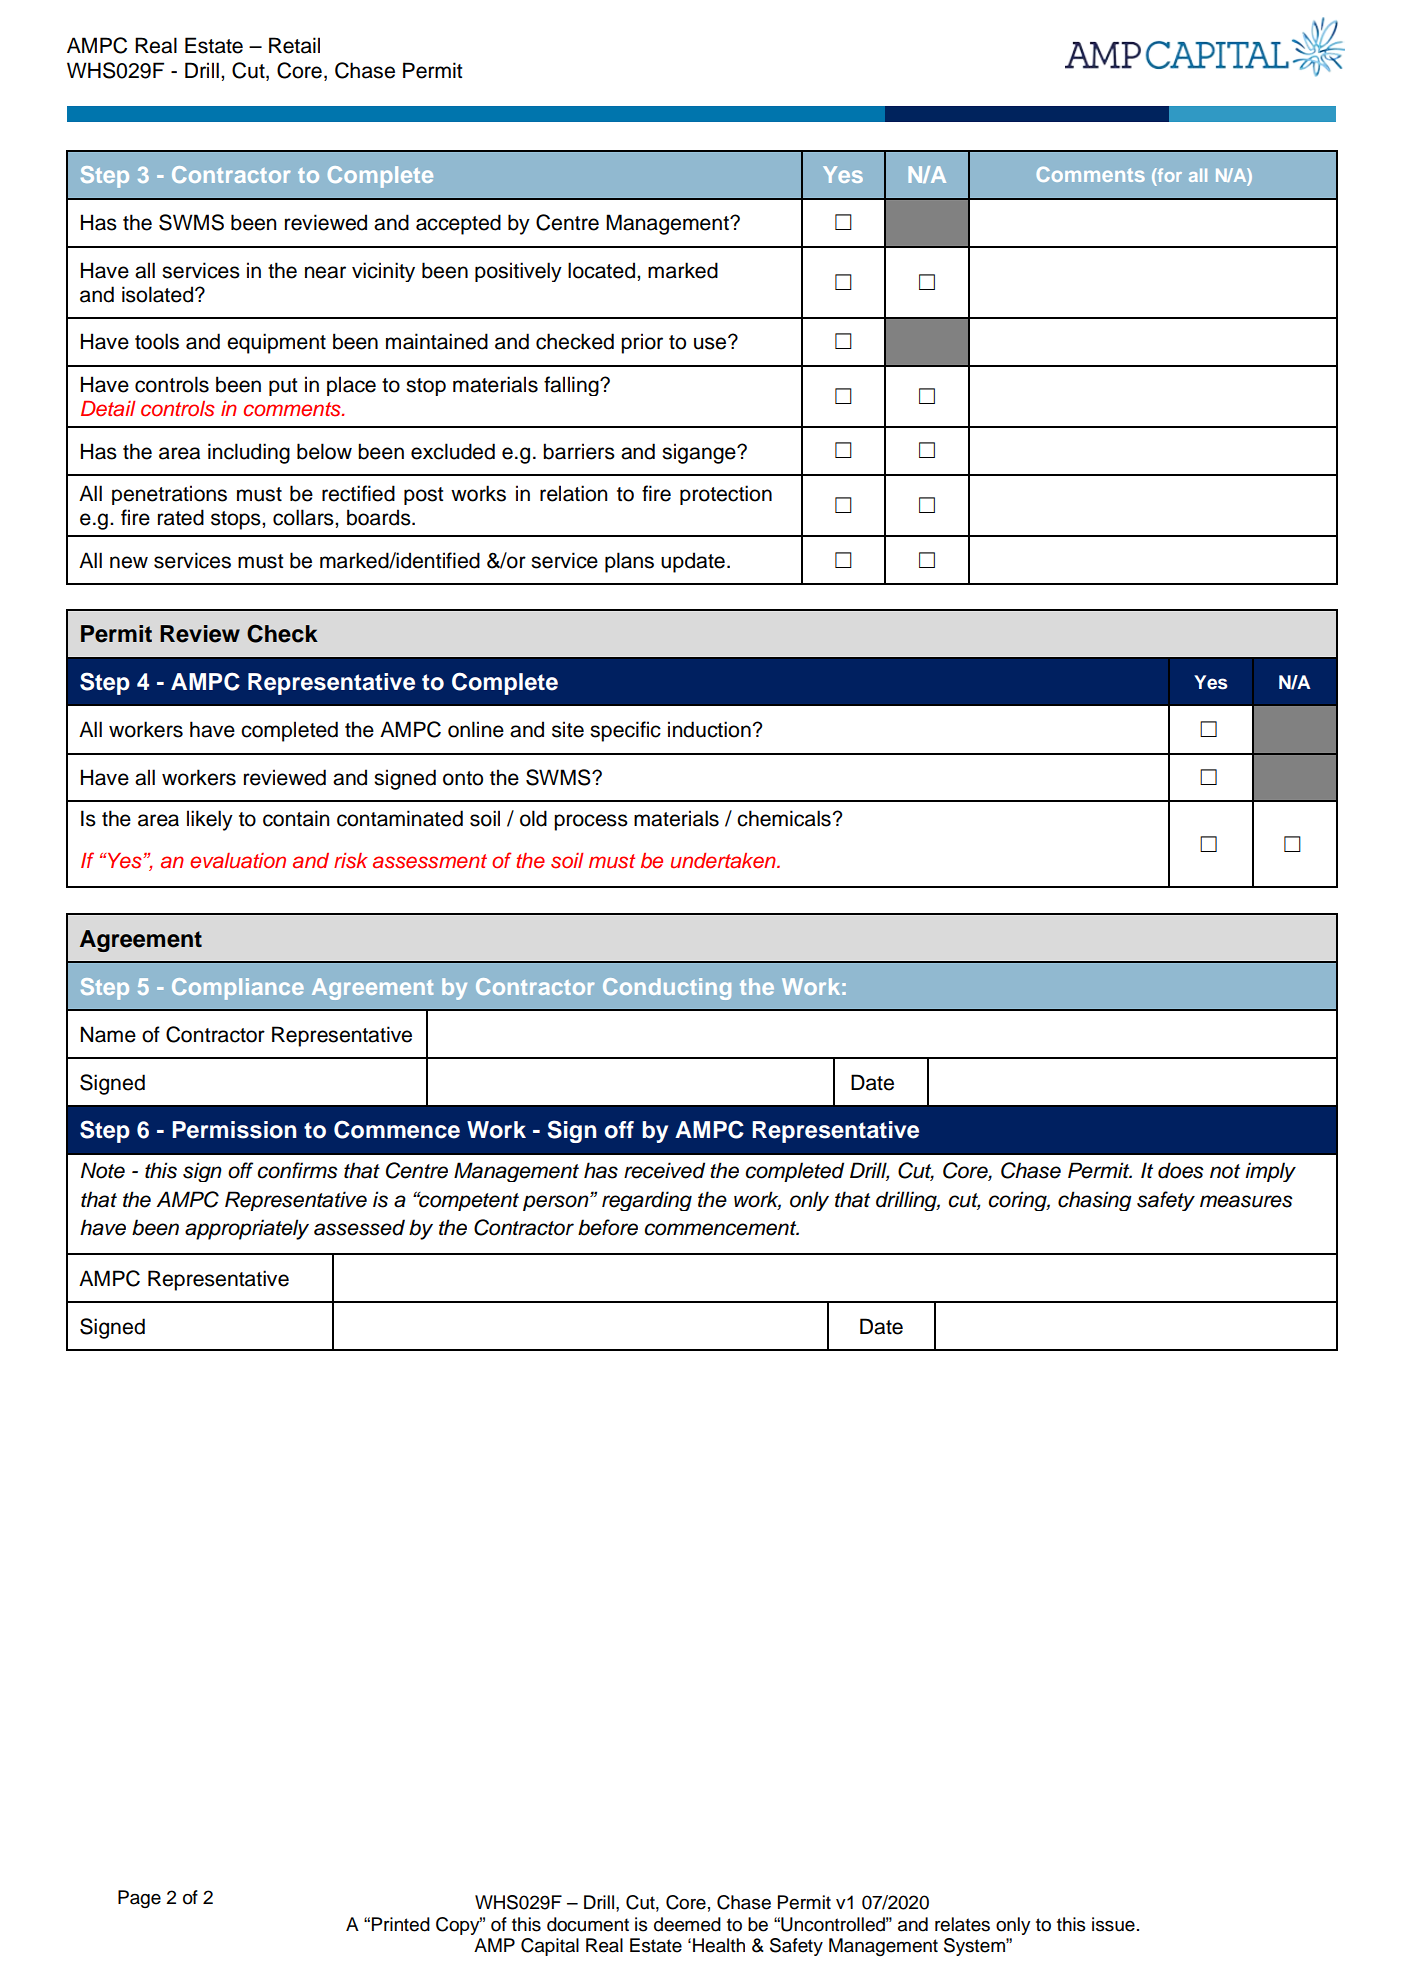 The height and width of the page is (1983, 1403). I want to click on Conducting, so click(667, 989).
